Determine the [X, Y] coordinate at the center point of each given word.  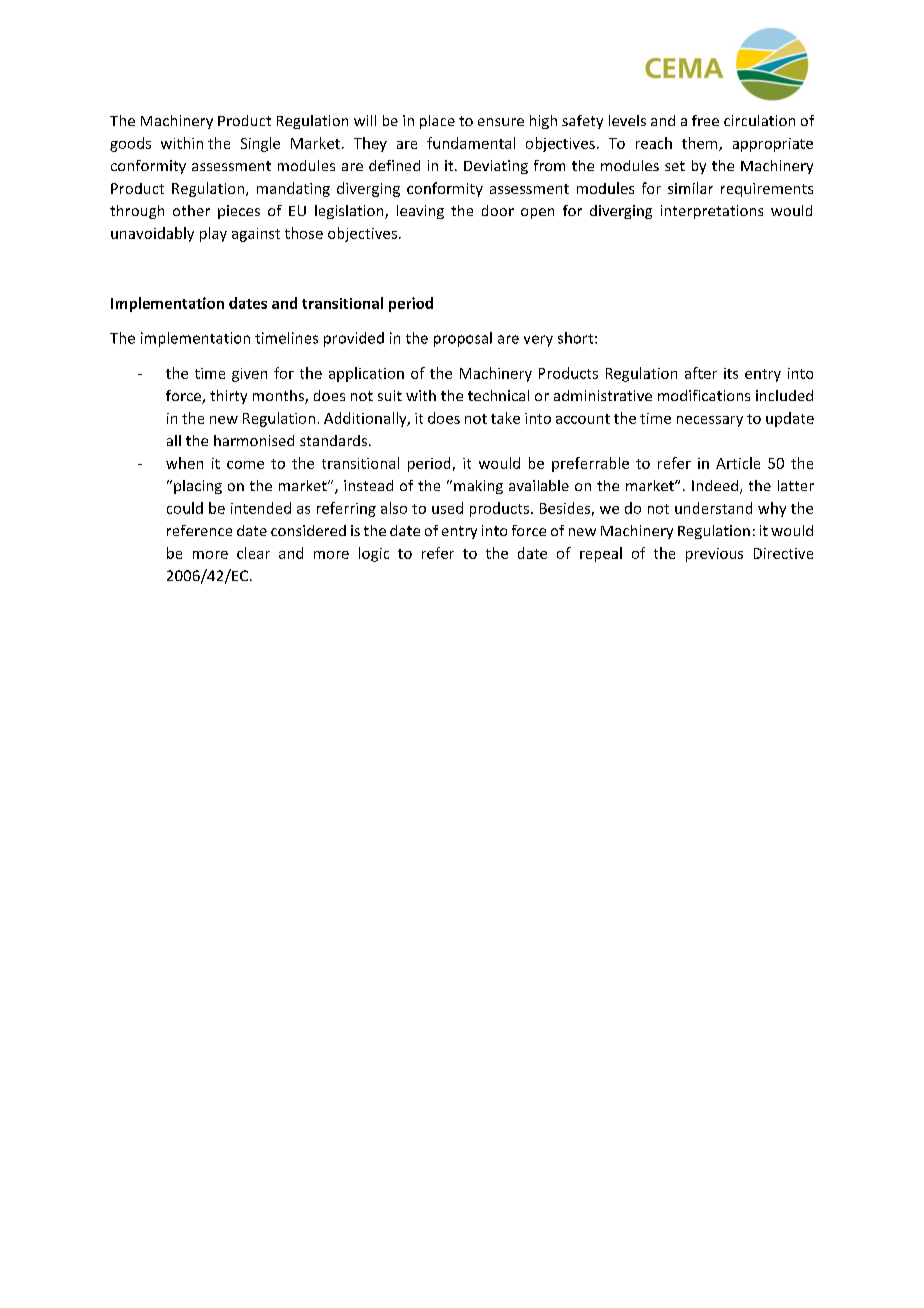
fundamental [471, 143]
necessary [710, 421]
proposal [463, 339]
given [249, 375]
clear [253, 553]
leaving [420, 212]
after [701, 373]
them [701, 144]
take [505, 418]
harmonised [254, 440]
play [213, 234]
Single [260, 144]
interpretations [712, 212]
